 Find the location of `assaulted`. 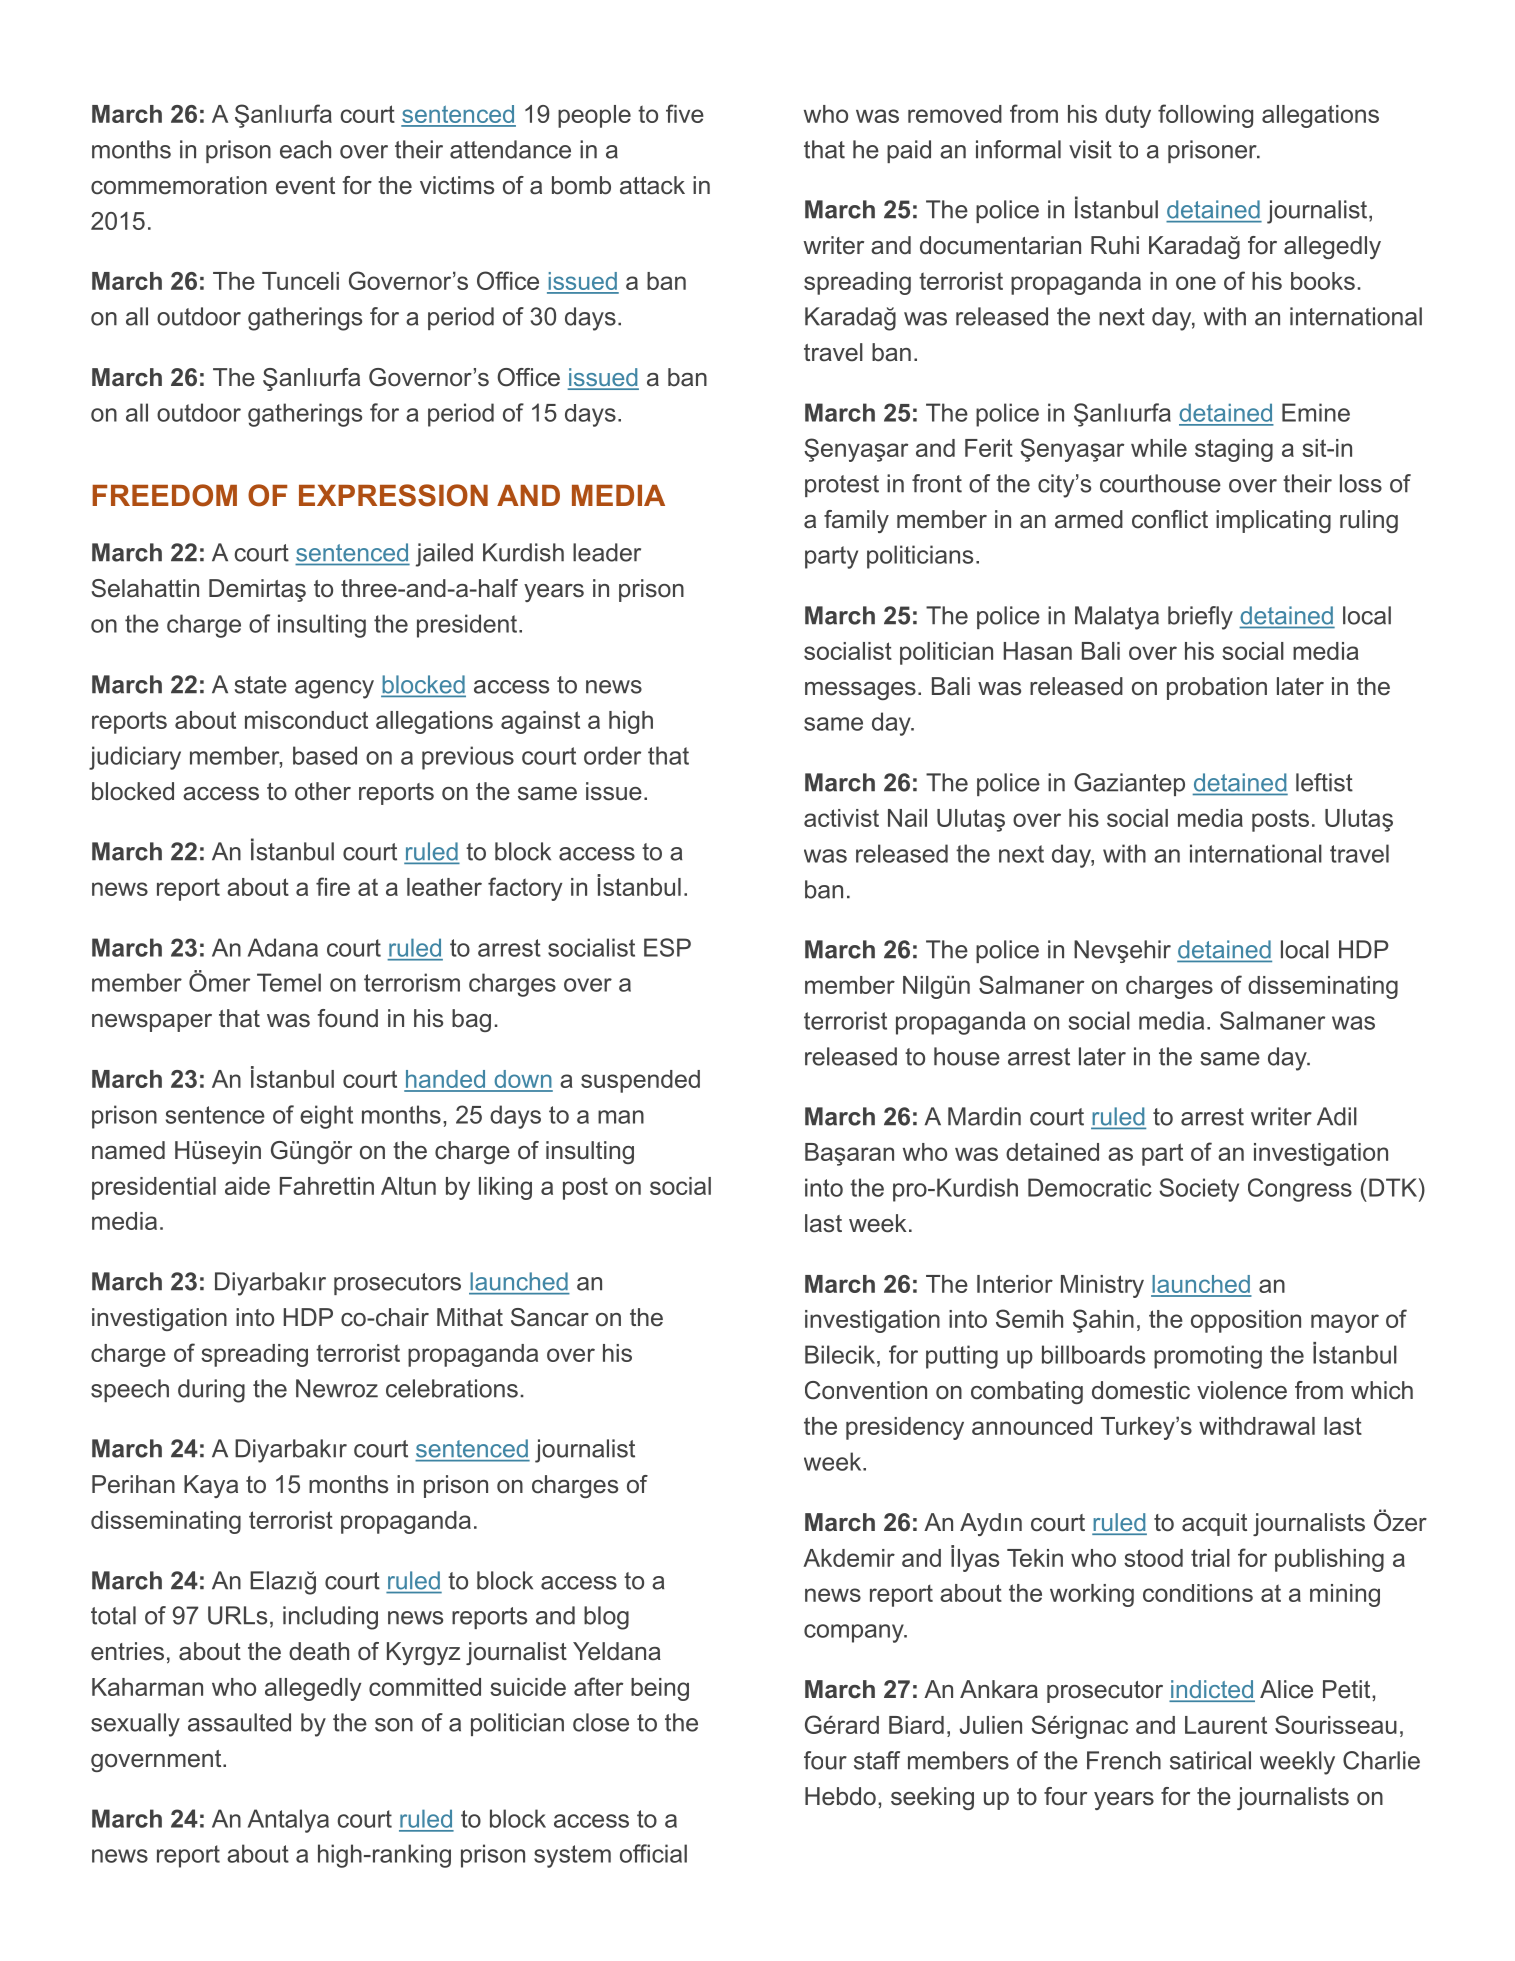

assaulted is located at coordinates (239, 1722).
